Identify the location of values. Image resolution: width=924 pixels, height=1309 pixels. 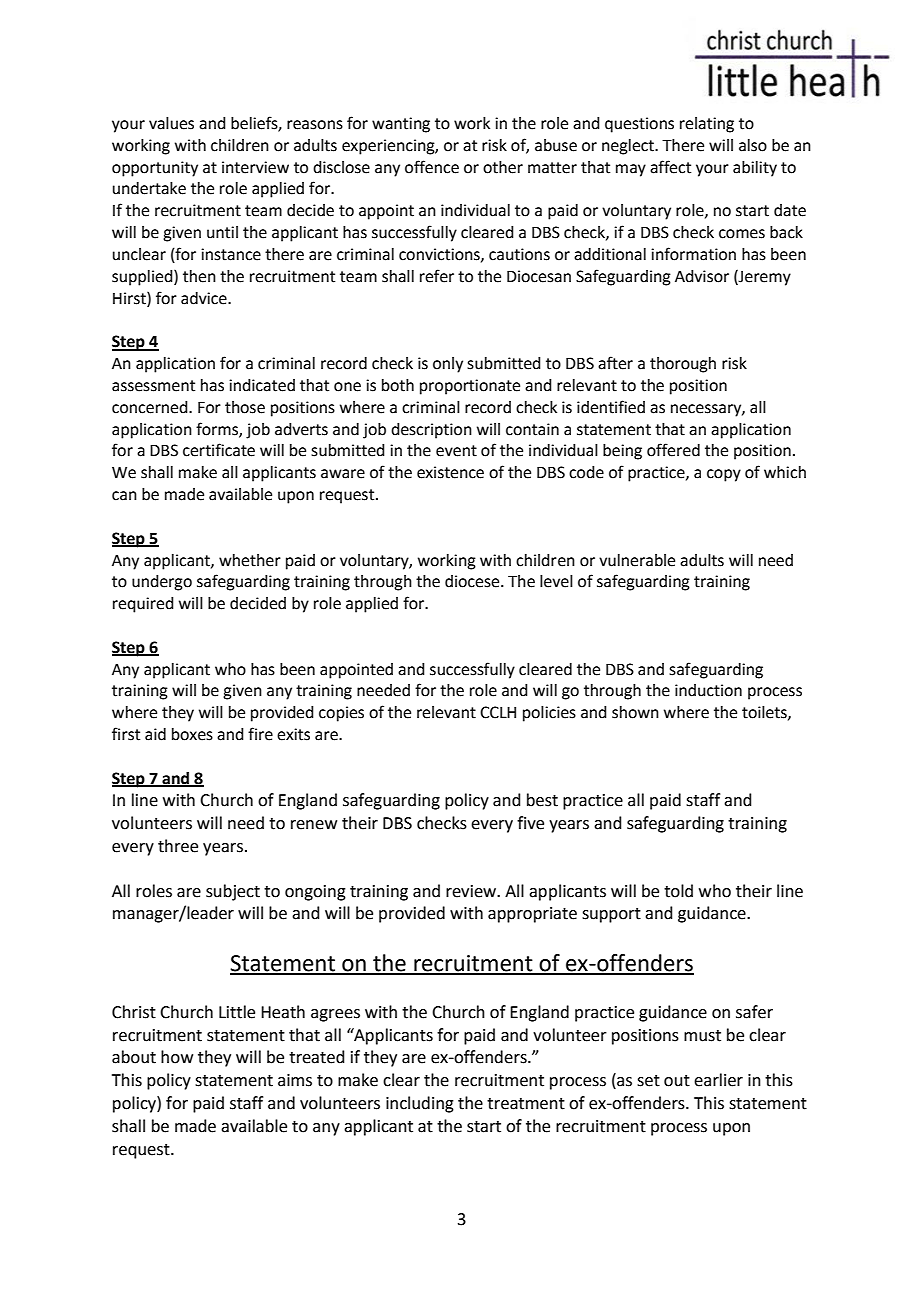
(171, 123).
